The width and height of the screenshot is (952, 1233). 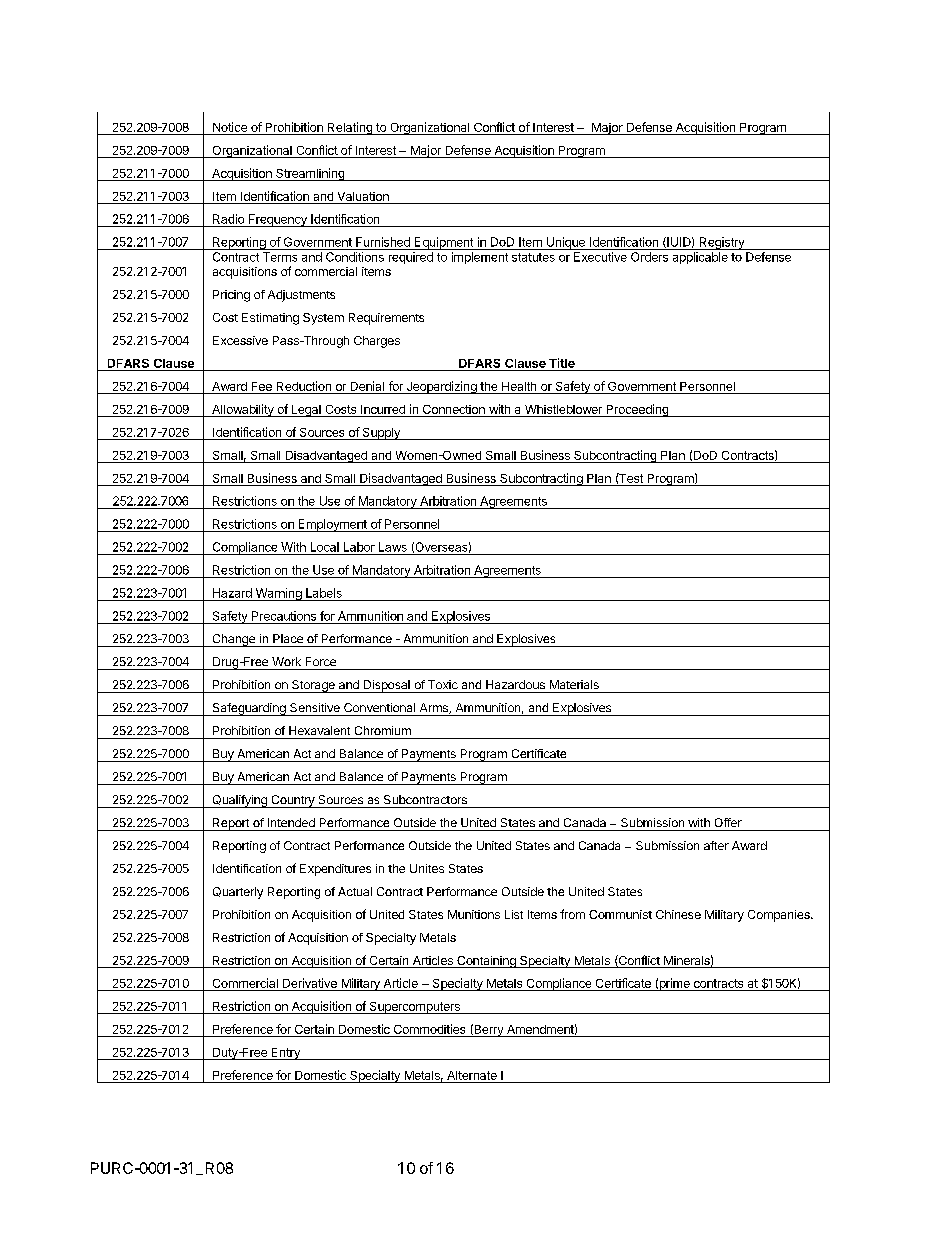 What do you see at coordinates (291, 822) in the screenshot?
I see `Intended` at bounding box center [291, 822].
